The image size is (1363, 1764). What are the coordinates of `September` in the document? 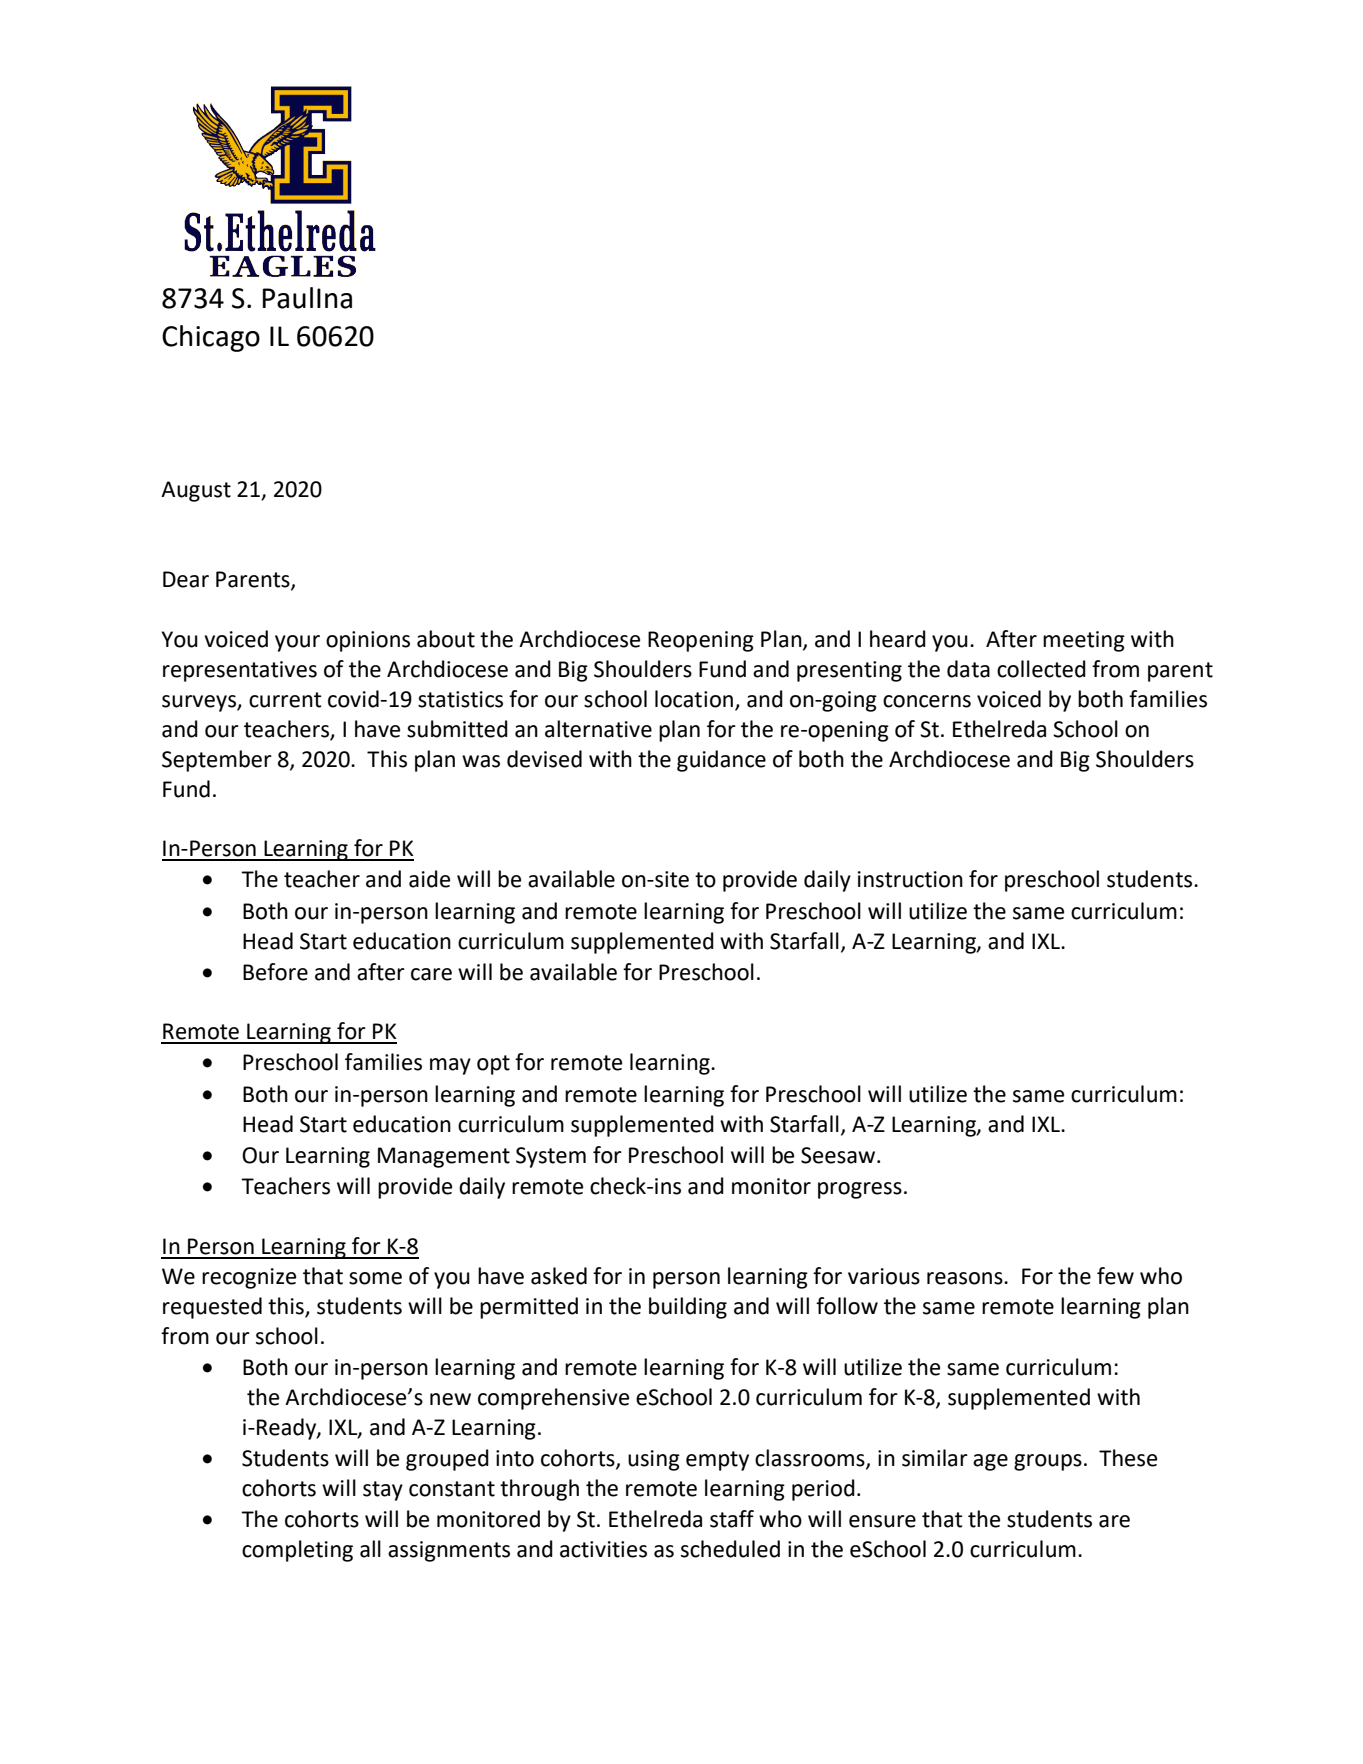 It's located at (217, 761).
